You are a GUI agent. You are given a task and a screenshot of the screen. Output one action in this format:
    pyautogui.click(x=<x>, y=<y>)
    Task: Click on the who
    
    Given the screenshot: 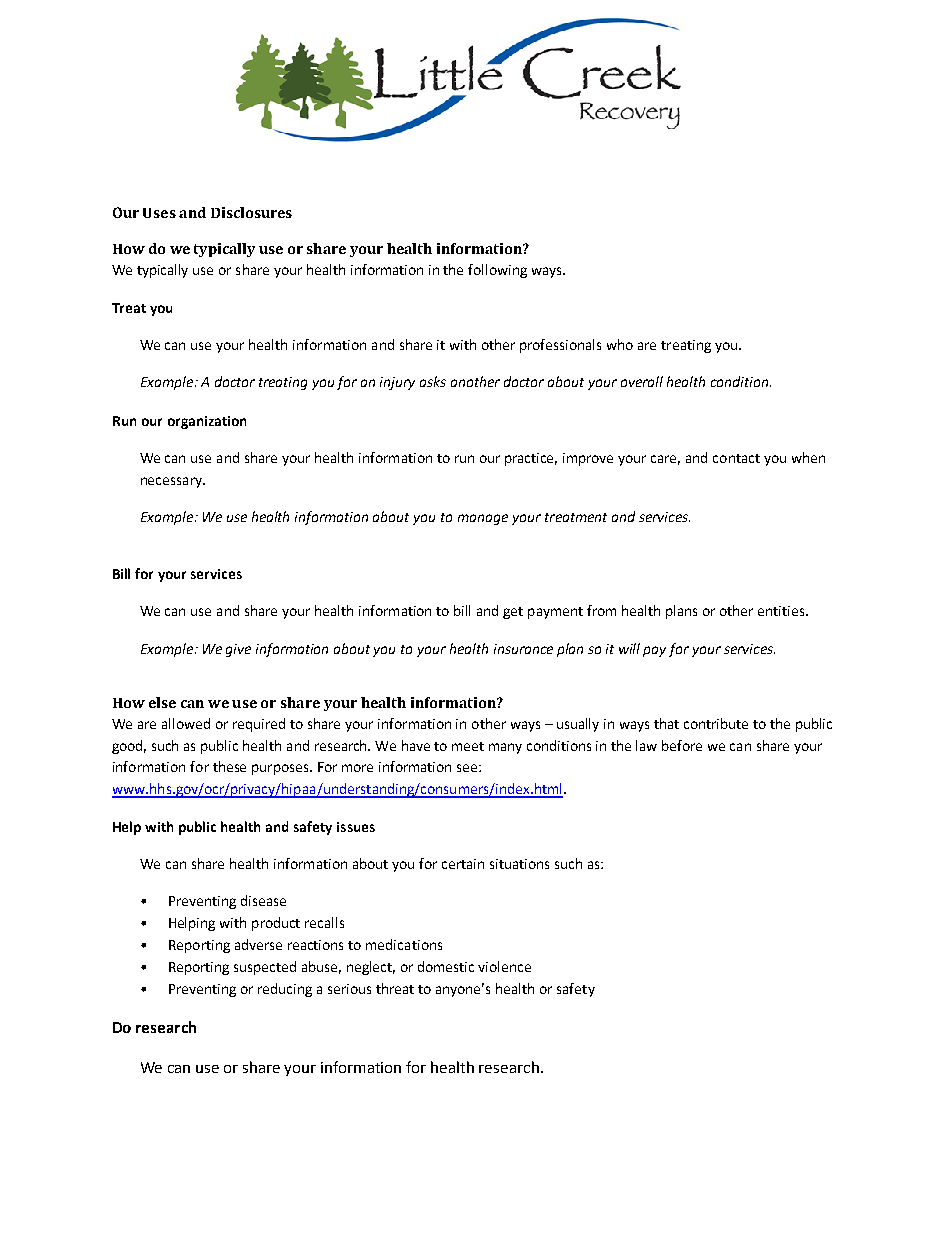 What is the action you would take?
    pyautogui.click(x=620, y=344)
